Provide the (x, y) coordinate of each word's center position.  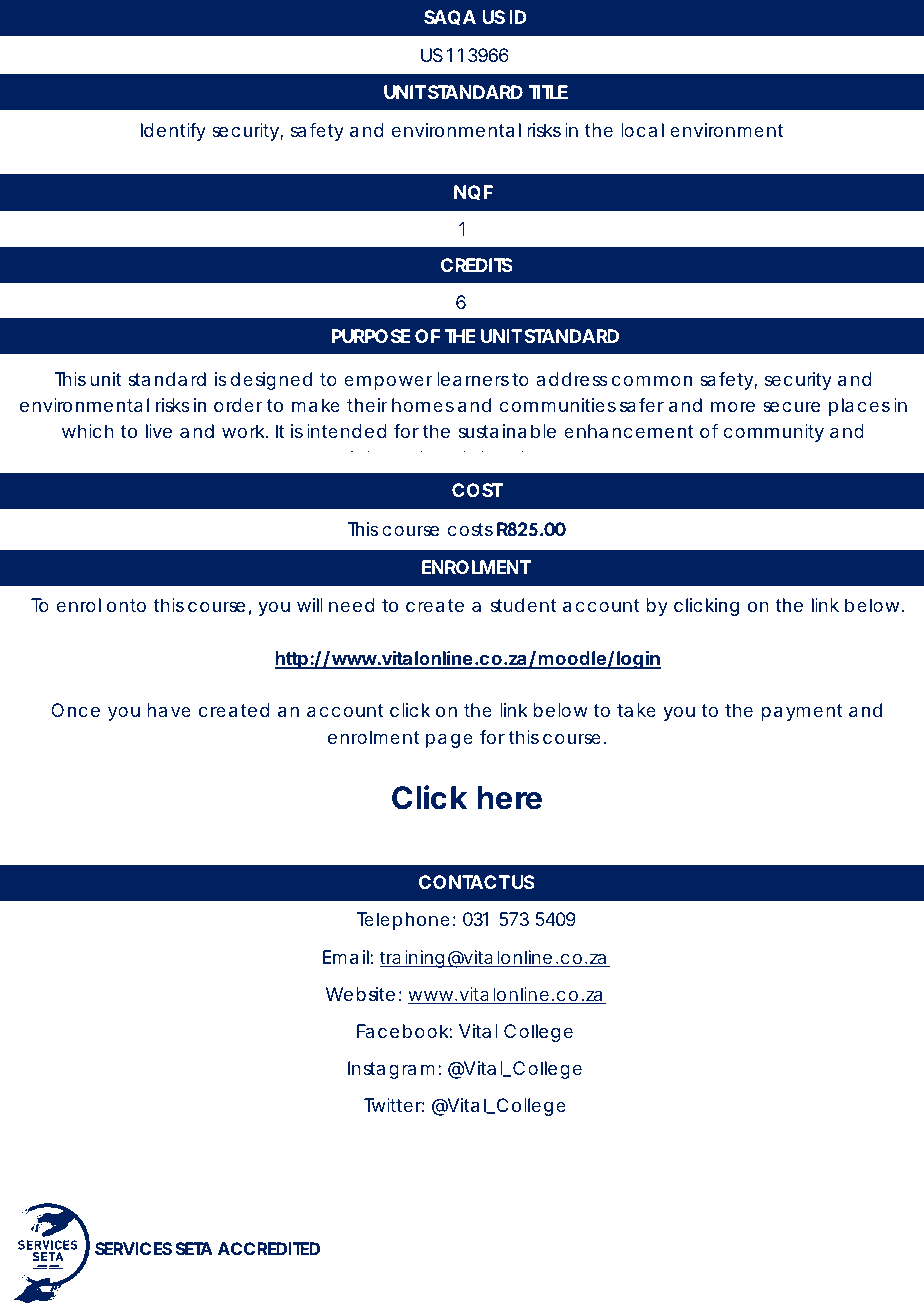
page (449, 740)
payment (802, 712)
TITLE (548, 92)
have (169, 710)
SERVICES (133, 1248)
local (642, 130)
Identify (173, 132)
